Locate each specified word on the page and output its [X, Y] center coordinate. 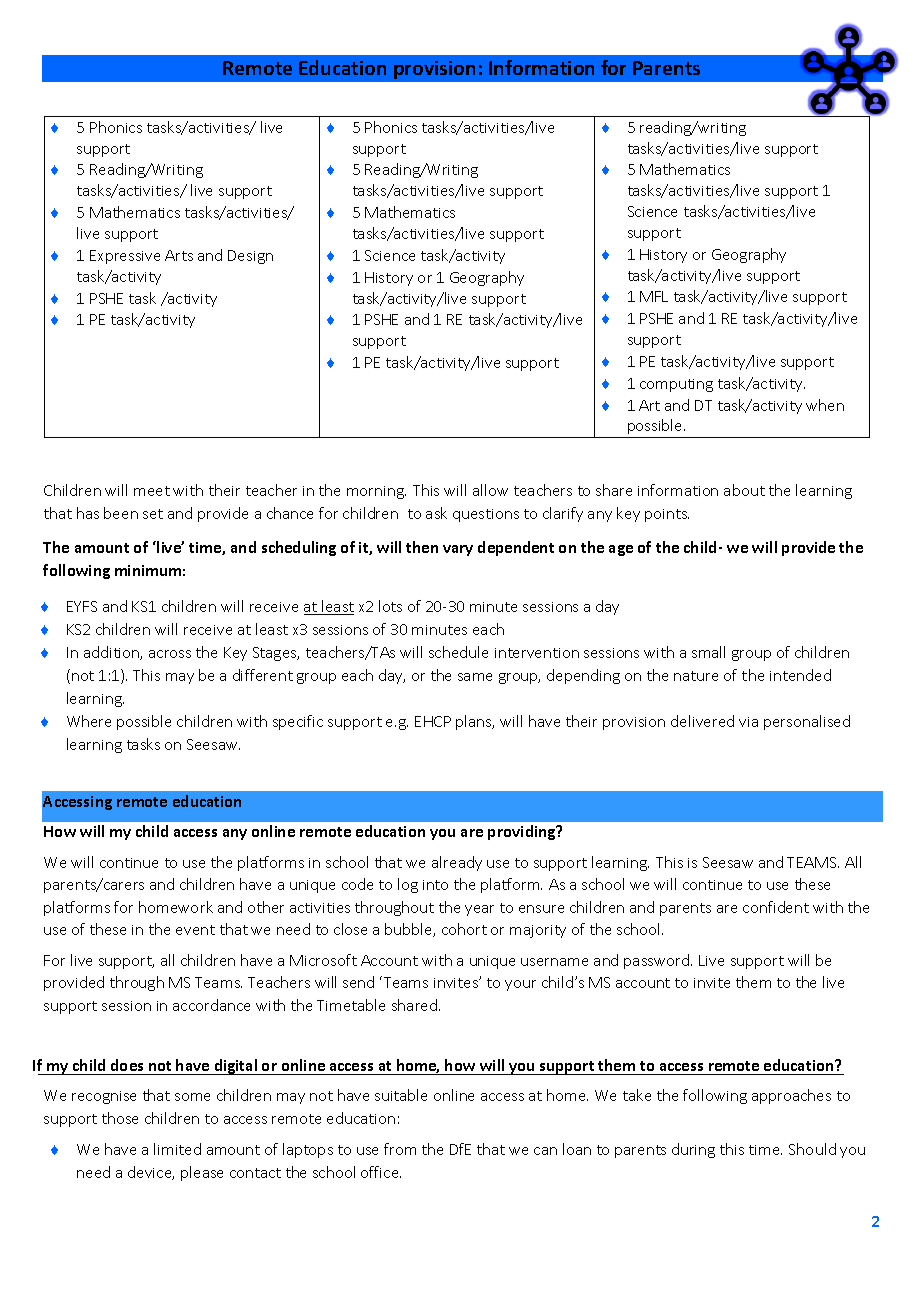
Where [89, 721]
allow [490, 490]
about [744, 490]
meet [152, 491]
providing [523, 832]
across [170, 654]
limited [177, 1149]
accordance [211, 1005]
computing [676, 385]
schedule [458, 652]
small [708, 652]
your [520, 985]
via [748, 722]
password [658, 961]
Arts [179, 255]
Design [250, 257]
